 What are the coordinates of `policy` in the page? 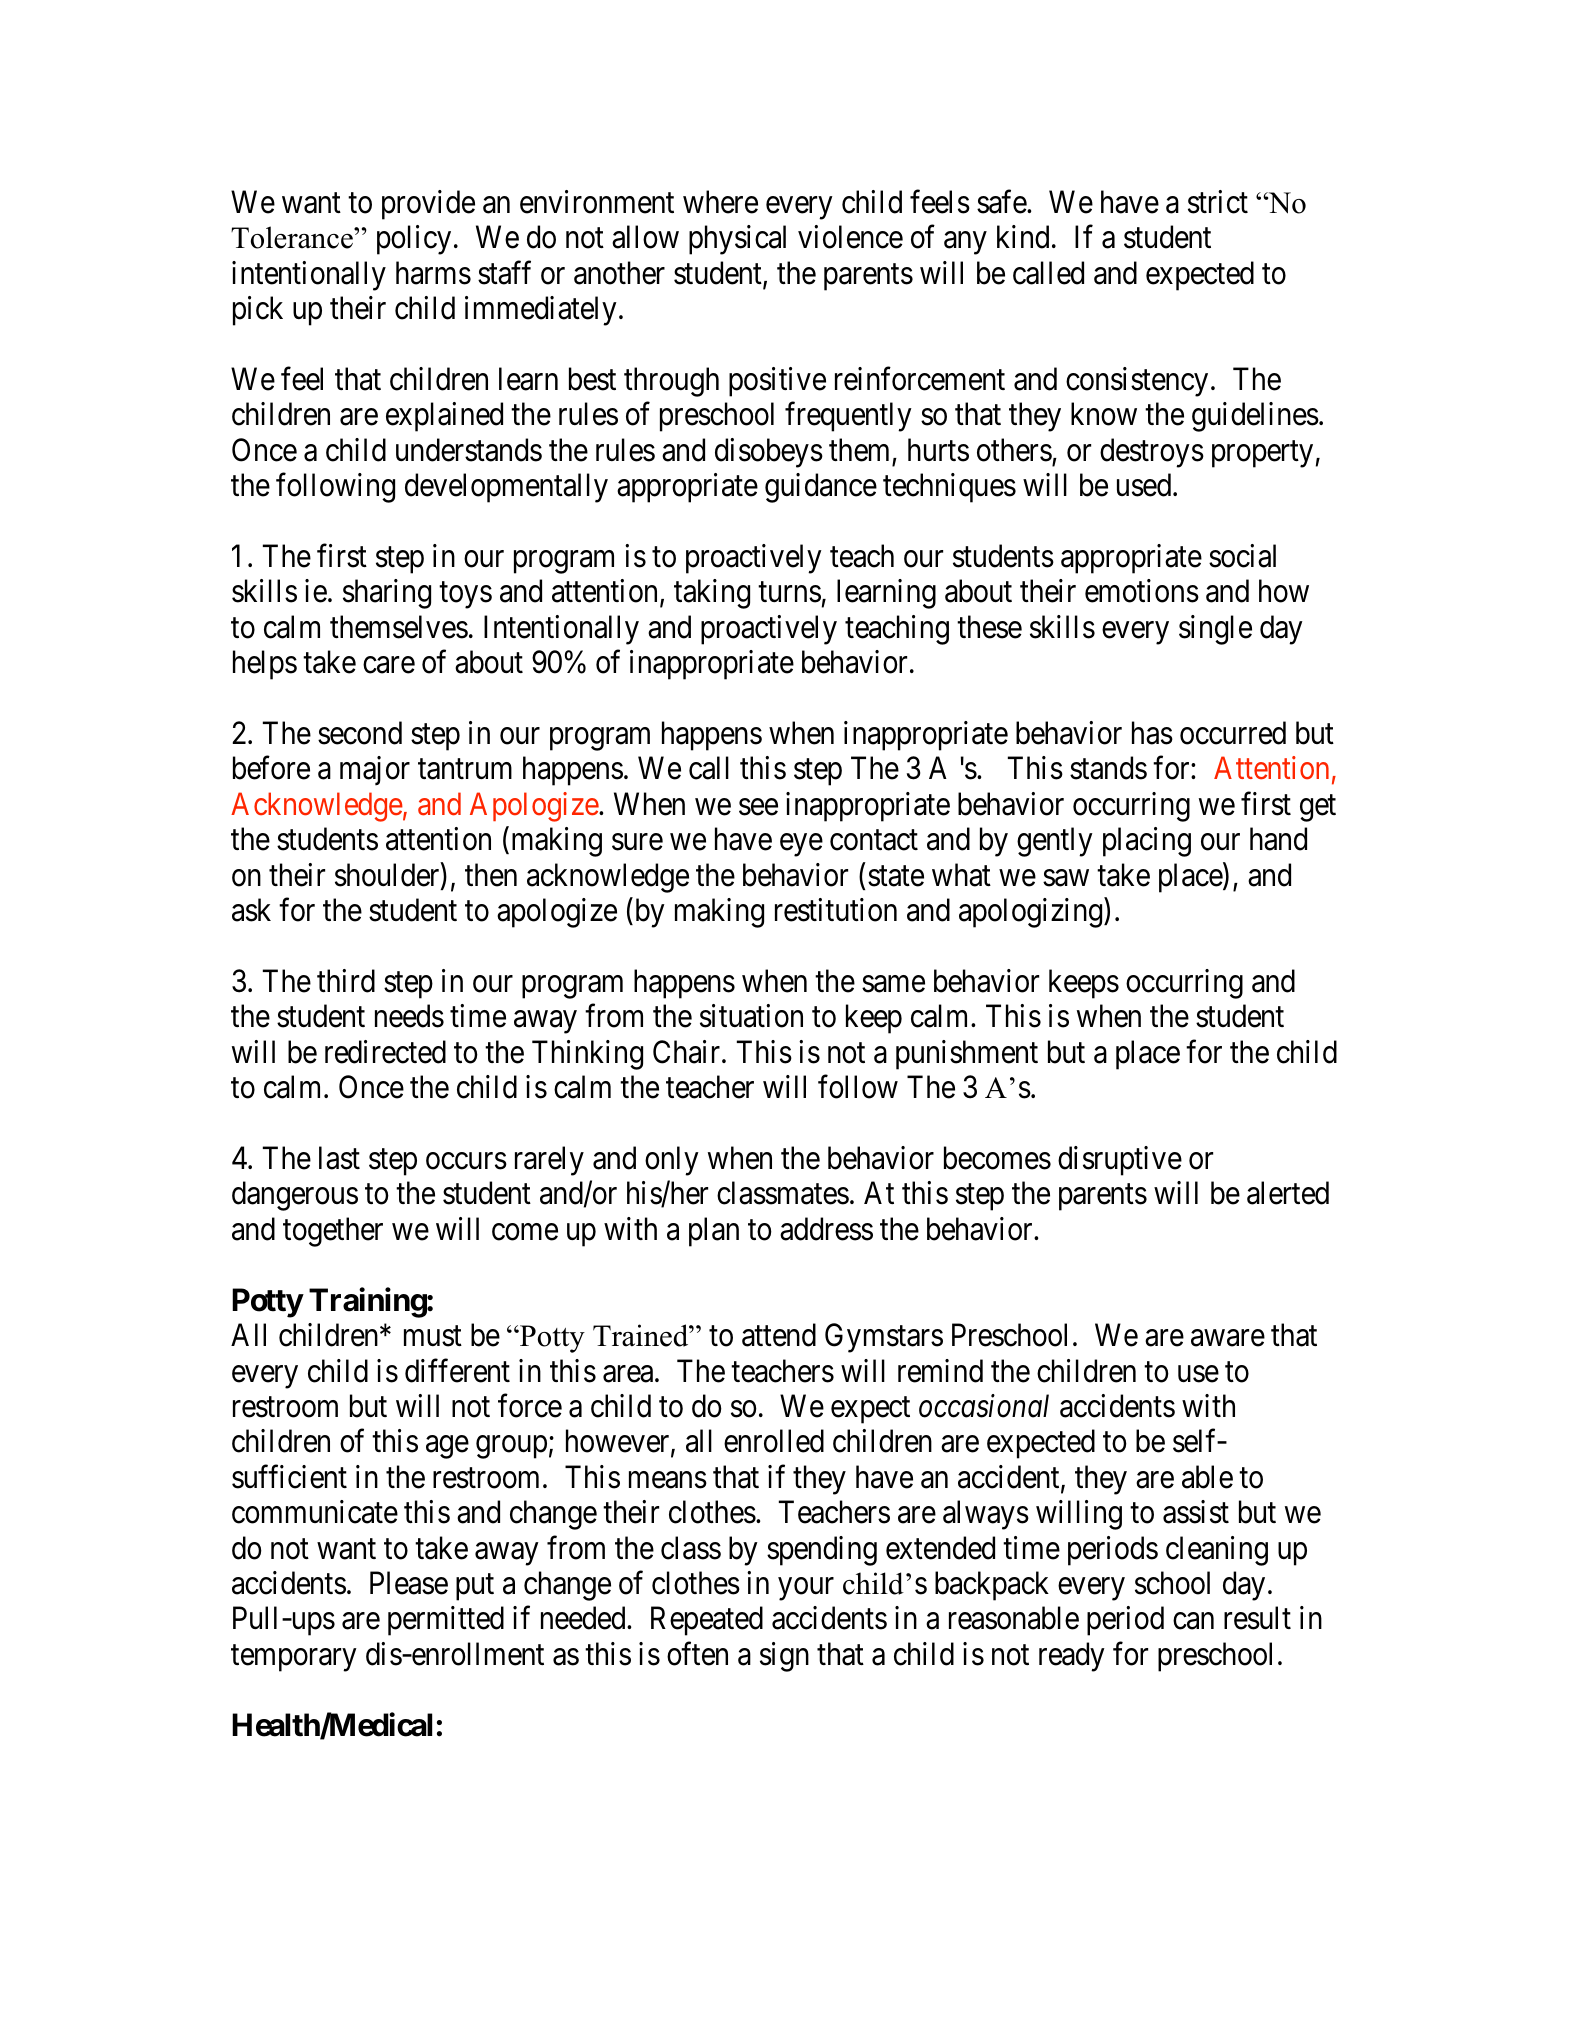 It's located at (414, 240).
